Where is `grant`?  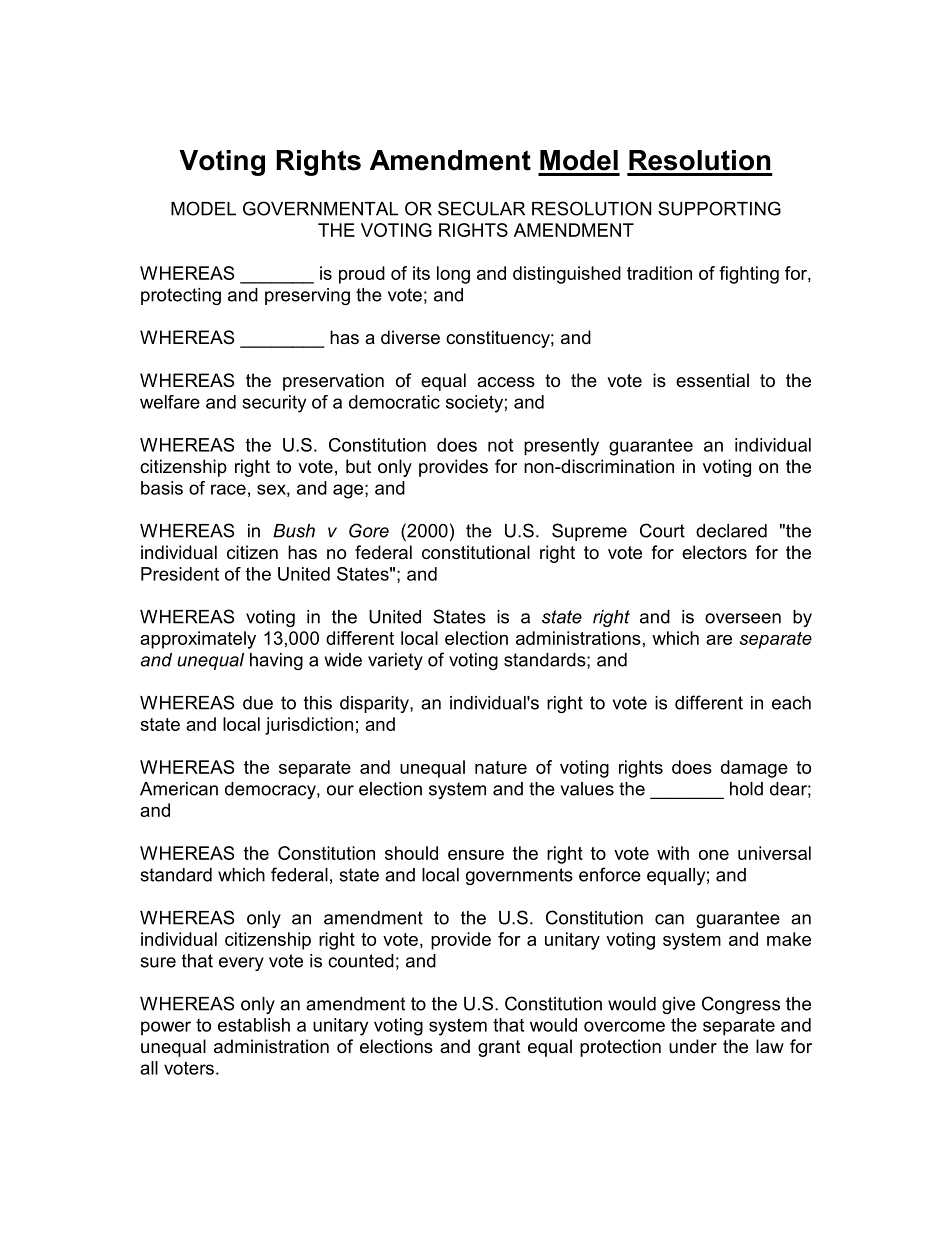
grant is located at coordinates (499, 1048).
